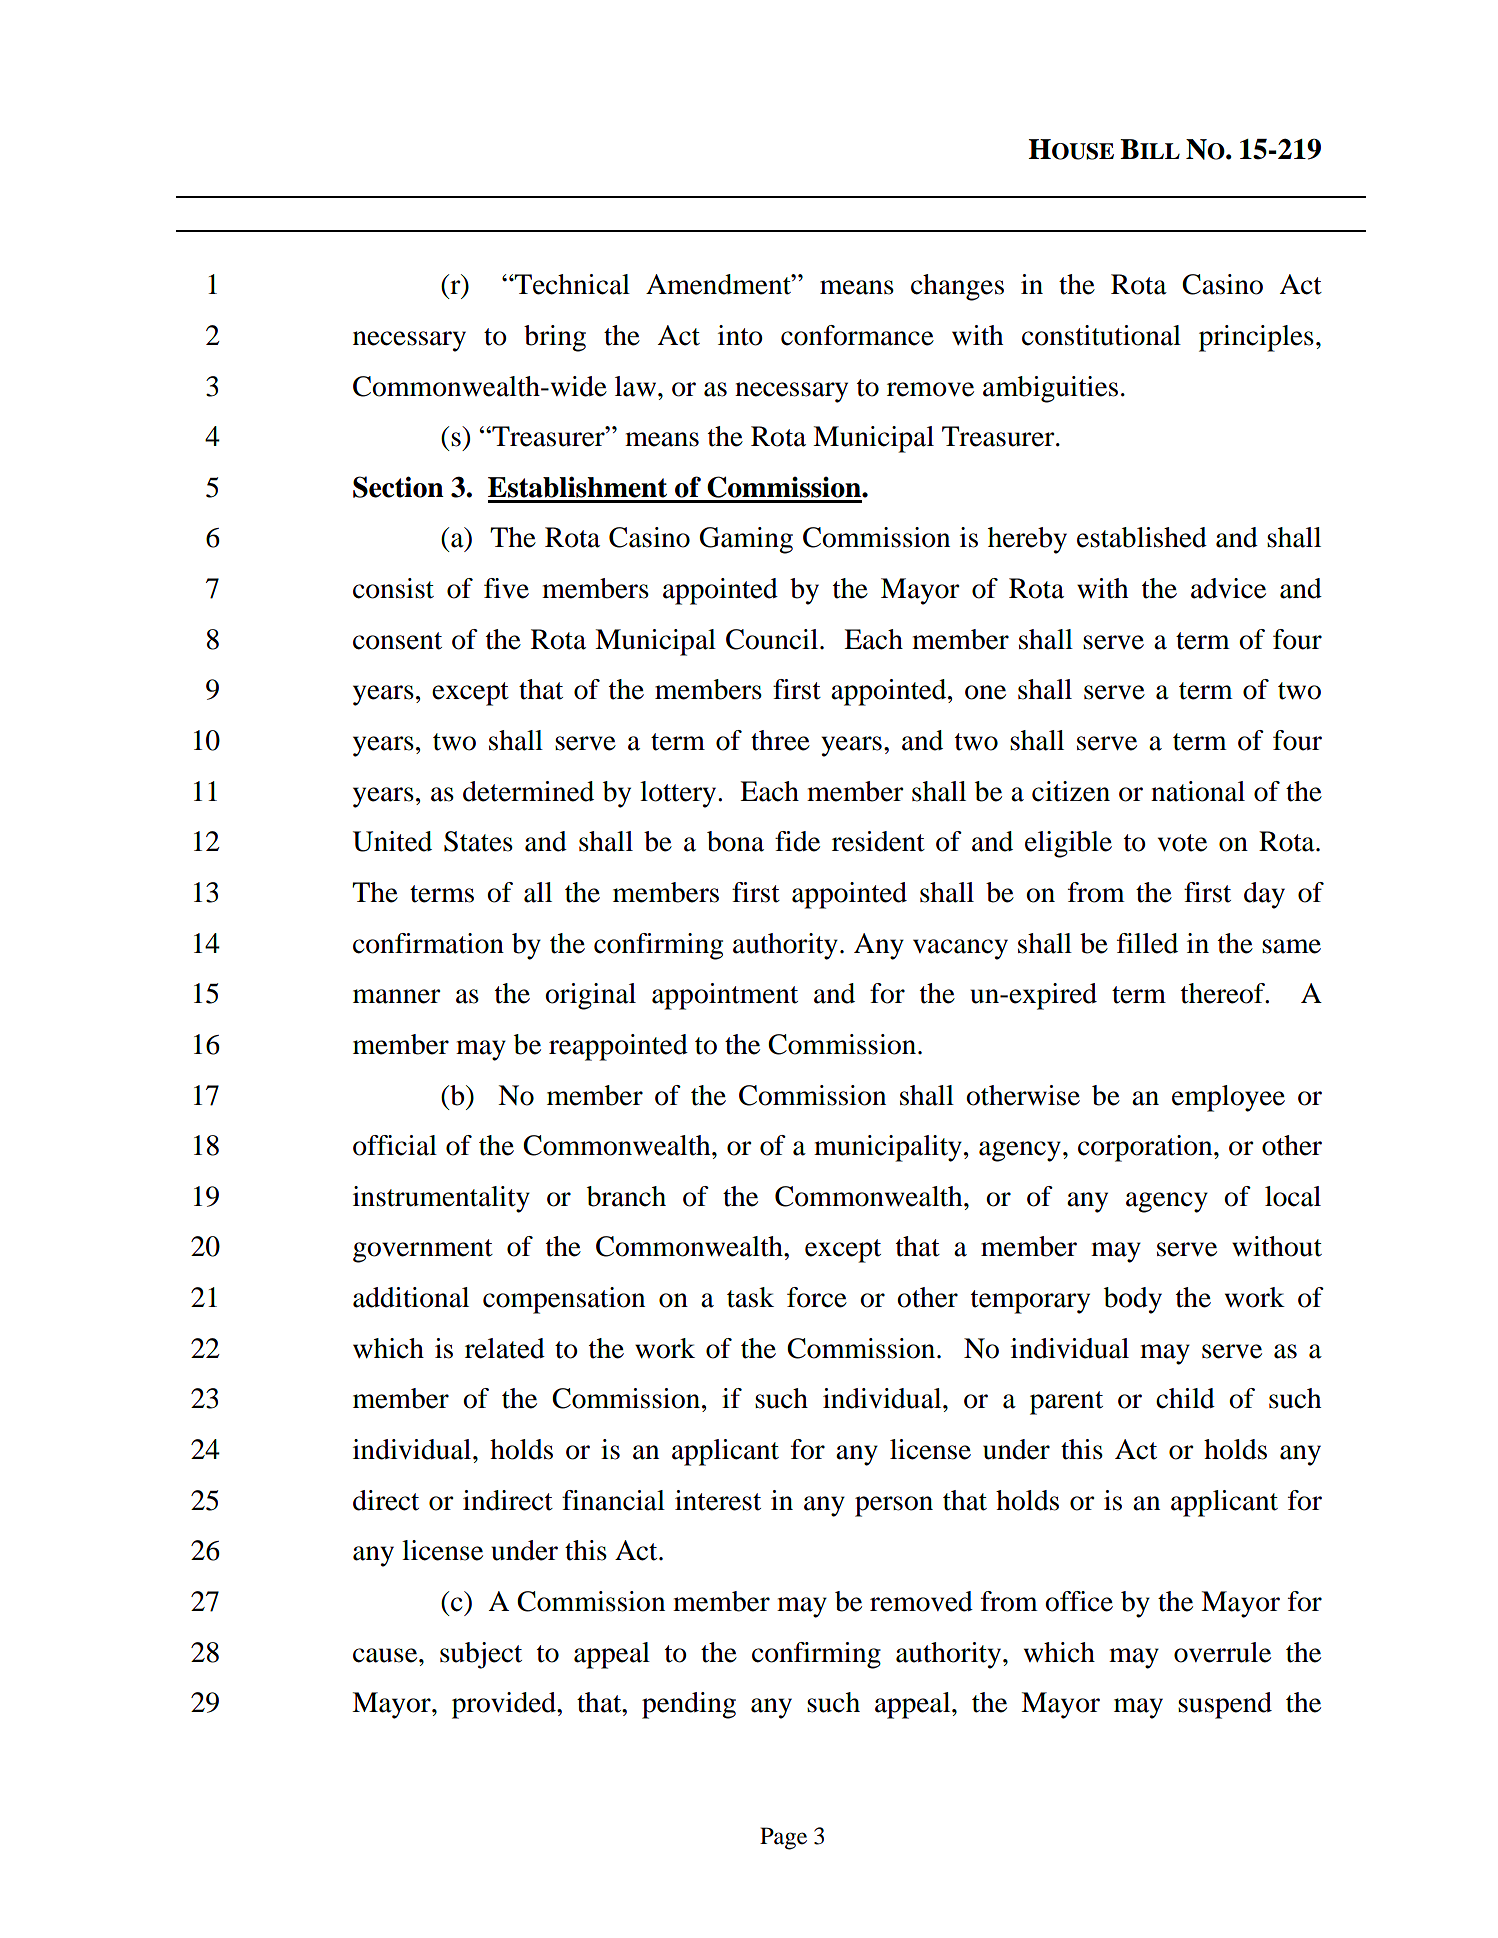 The height and width of the screenshot is (1938, 1498). What do you see at coordinates (590, 996) in the screenshot?
I see `original` at bounding box center [590, 996].
